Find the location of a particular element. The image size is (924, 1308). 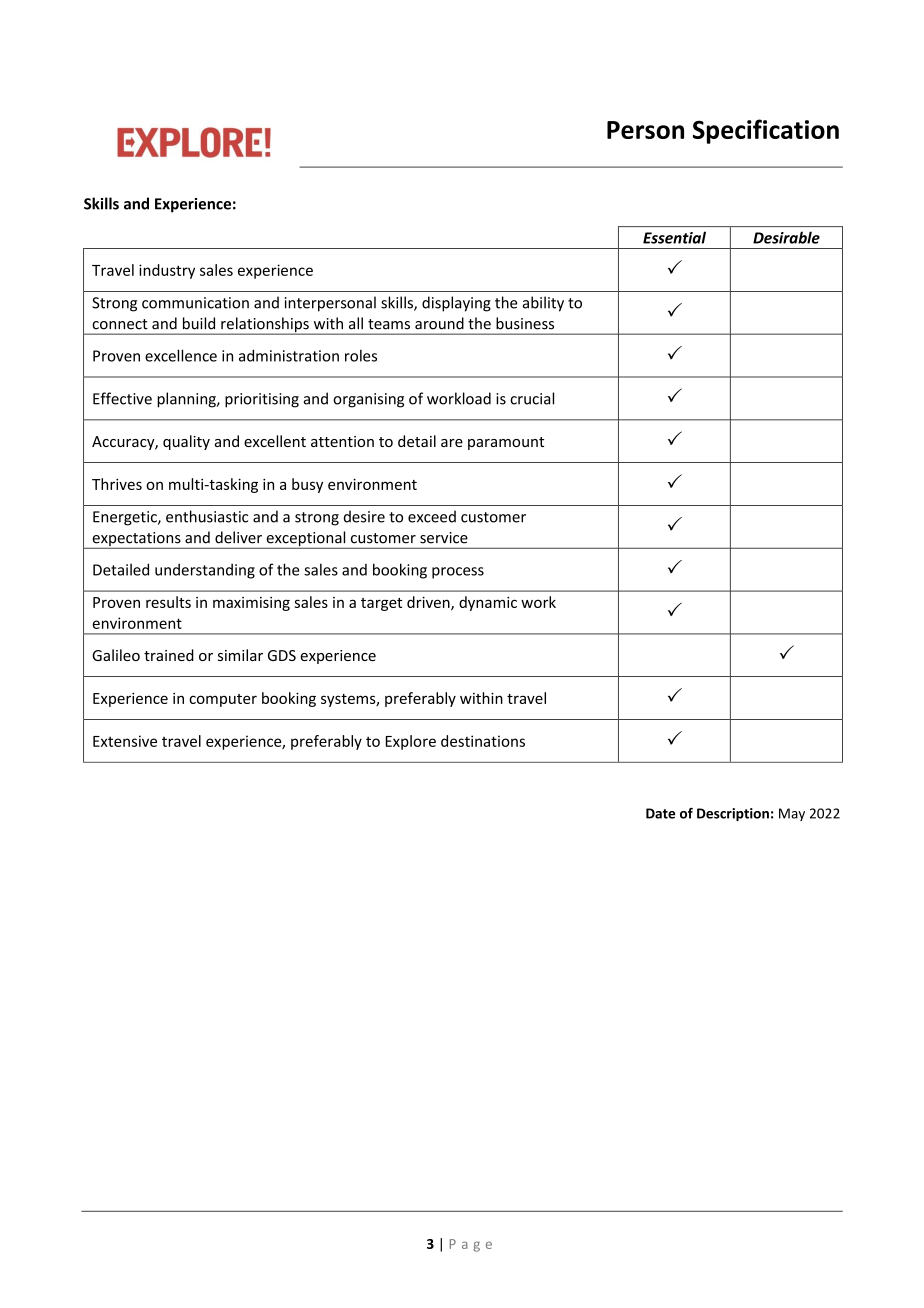

Description is located at coordinates (733, 814).
